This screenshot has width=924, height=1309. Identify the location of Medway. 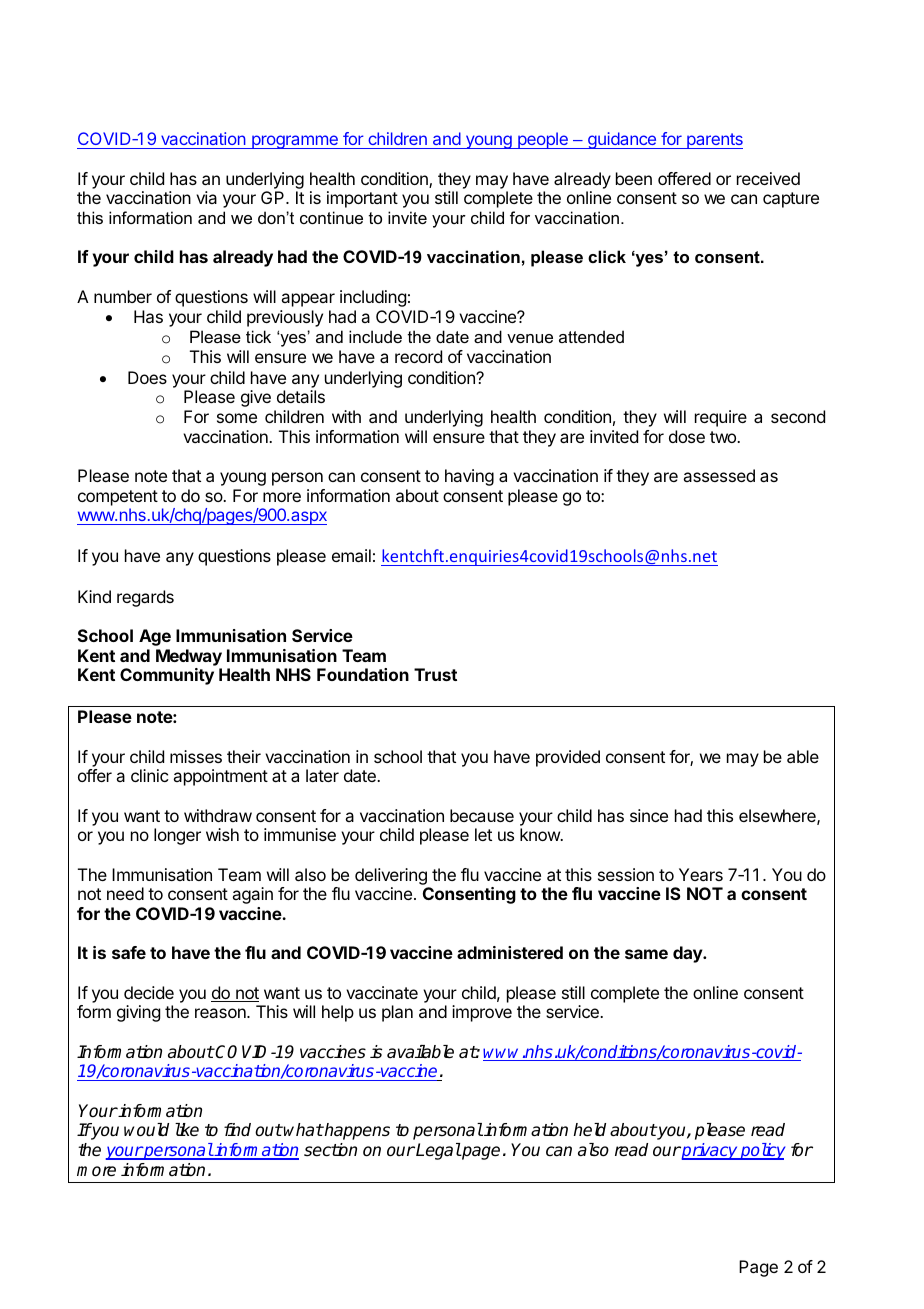
(189, 657).
